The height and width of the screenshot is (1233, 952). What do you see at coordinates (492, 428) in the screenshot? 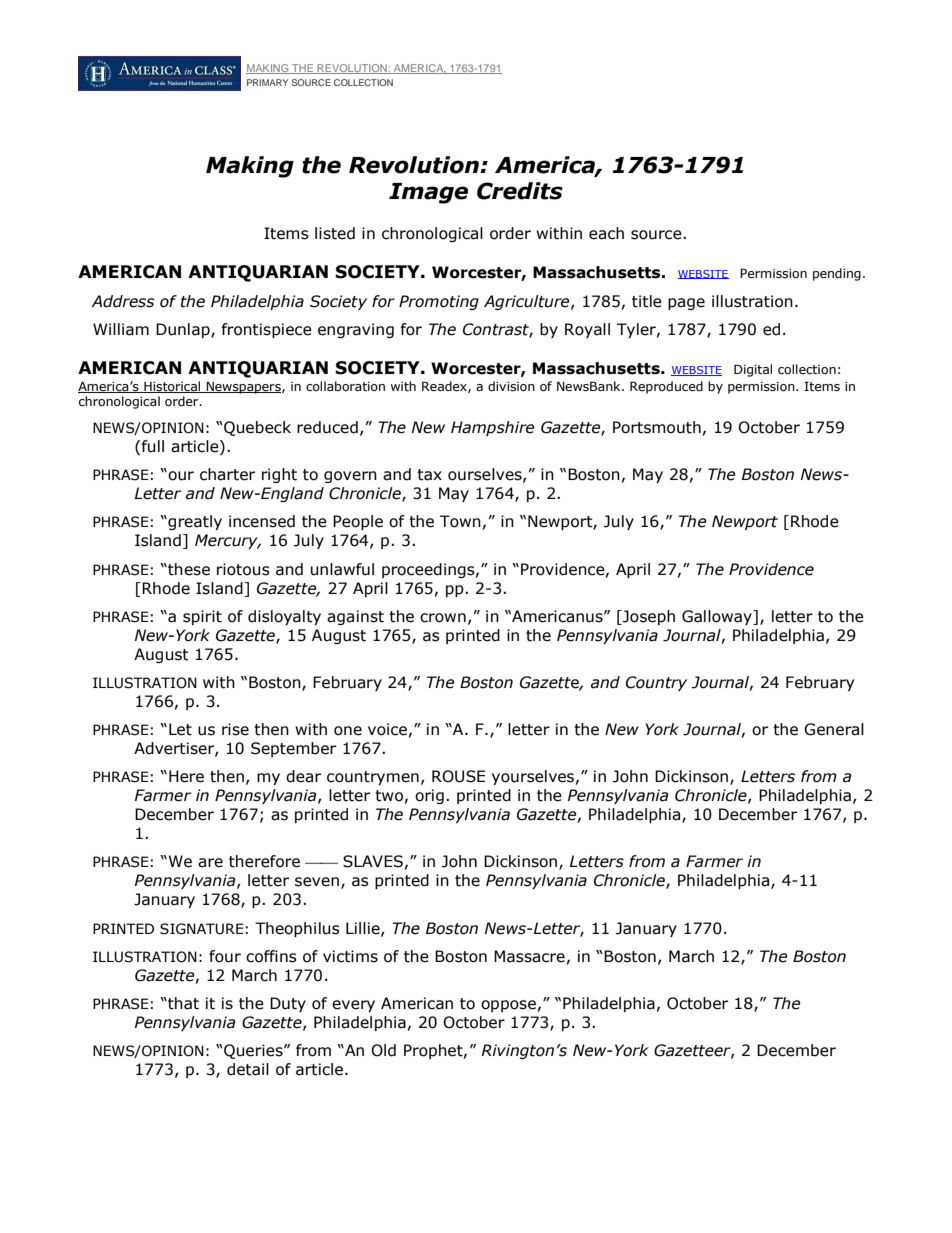
I see `Hampshire` at bounding box center [492, 428].
